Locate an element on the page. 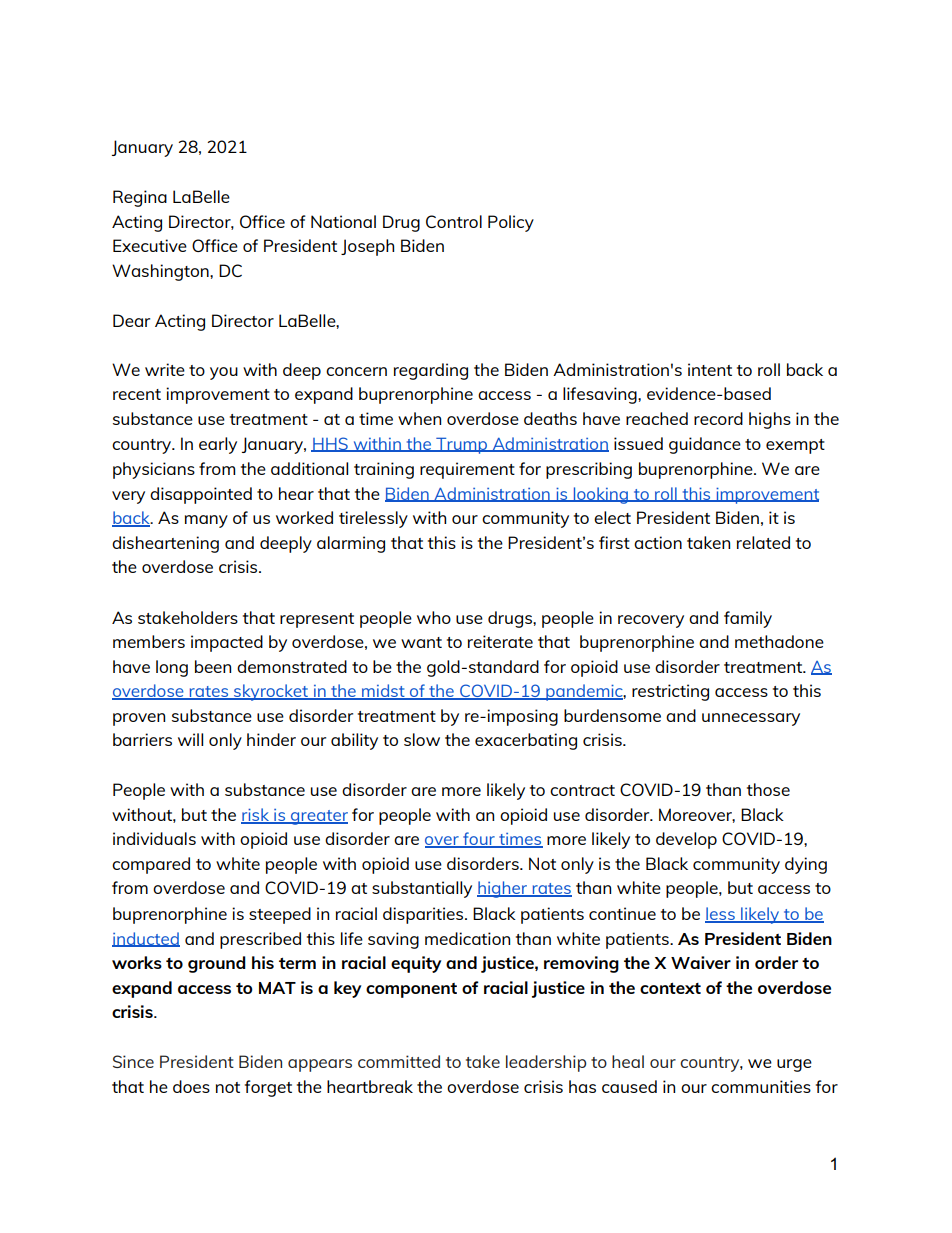 The height and width of the document is (1233, 952). Executive is located at coordinates (150, 245).
